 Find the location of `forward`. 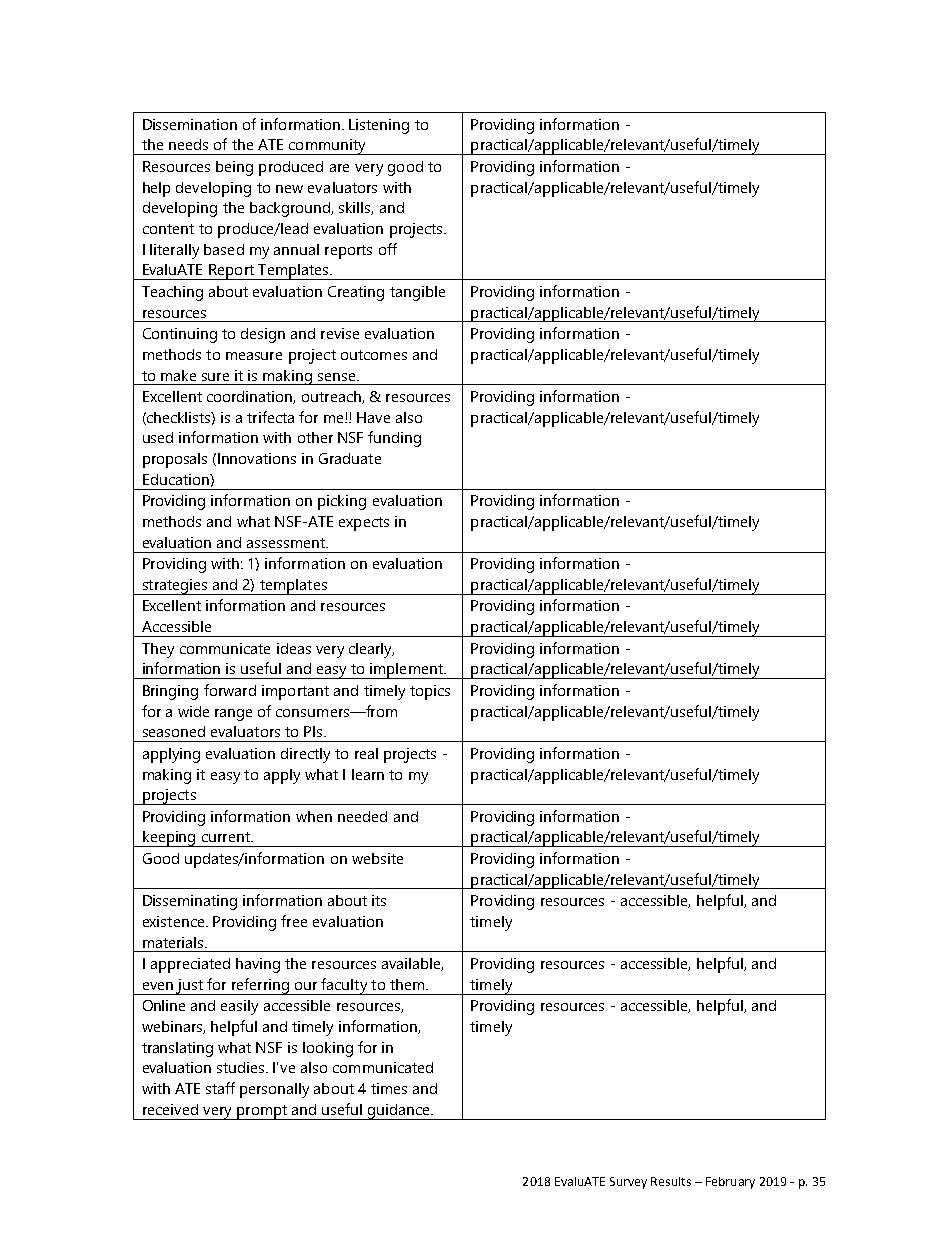

forward is located at coordinates (230, 690).
